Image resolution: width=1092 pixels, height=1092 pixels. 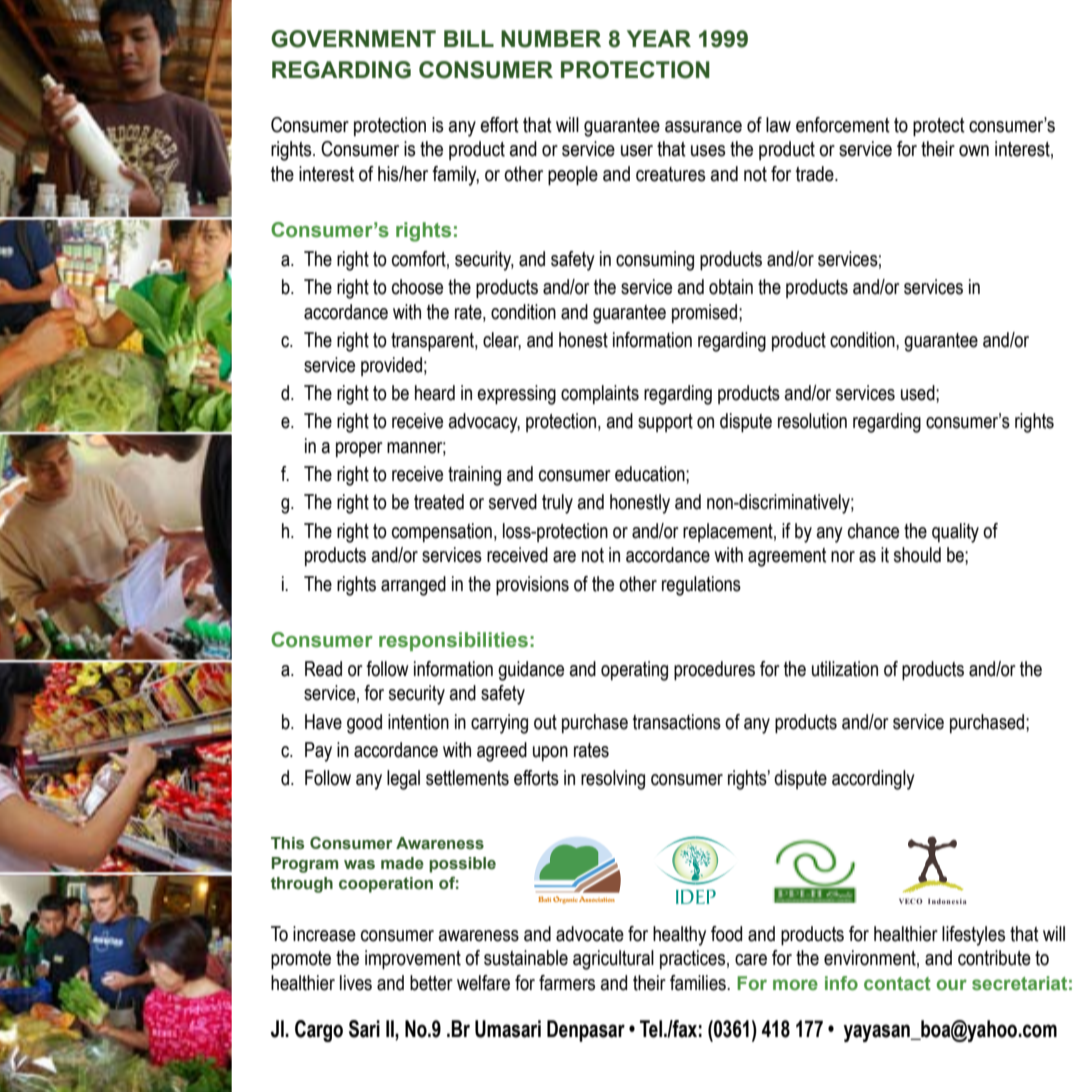 I want to click on GOVERNMENT, so click(x=353, y=39).
